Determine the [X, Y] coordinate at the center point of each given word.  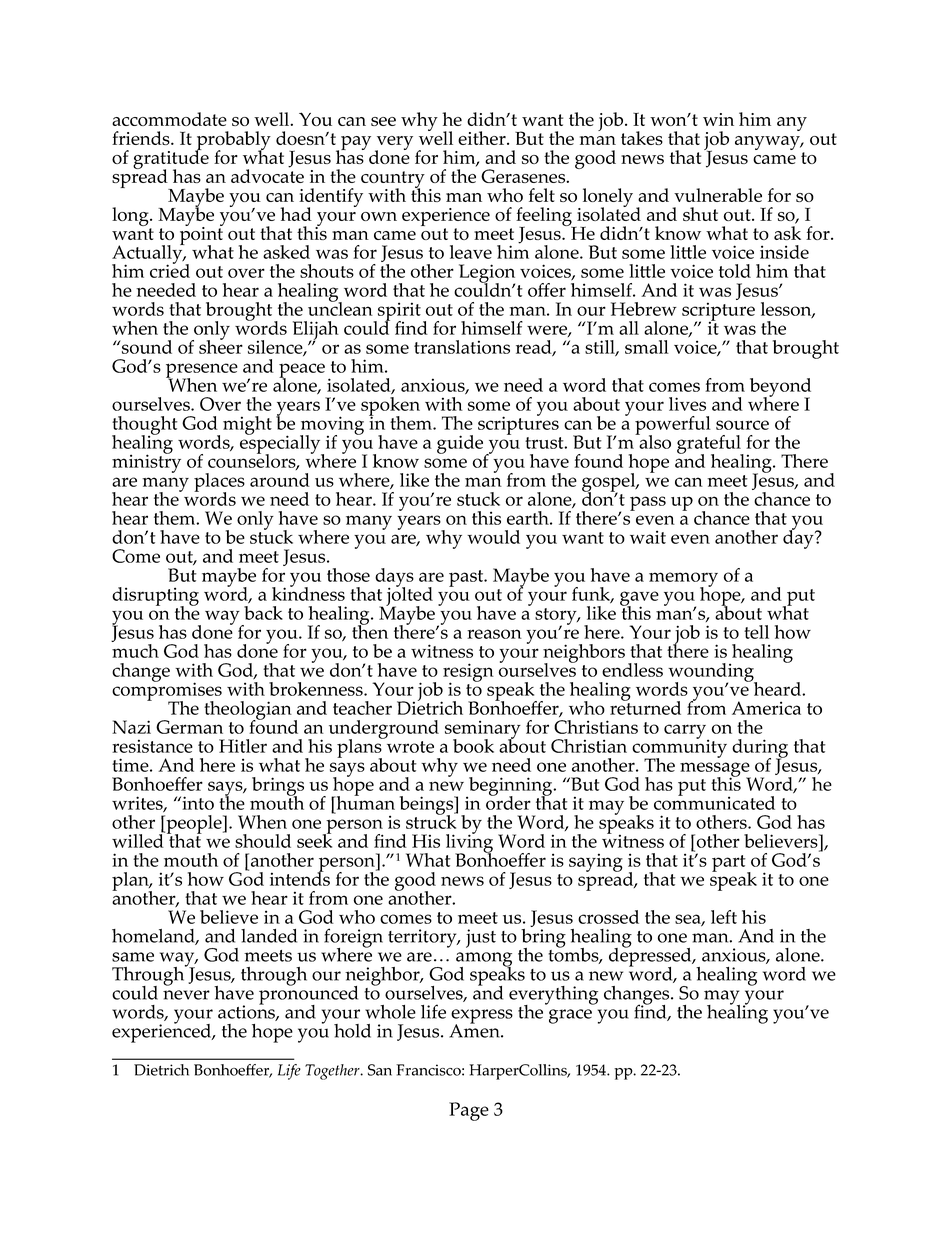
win [718, 119]
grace [570, 1016]
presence [202, 371]
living [469, 843]
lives [687, 404]
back [263, 613]
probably [233, 141]
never [186, 995]
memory [683, 580]
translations [462, 347]
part [730, 864]
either [483, 138]
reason [494, 634]
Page [469, 1111]
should [263, 841]
